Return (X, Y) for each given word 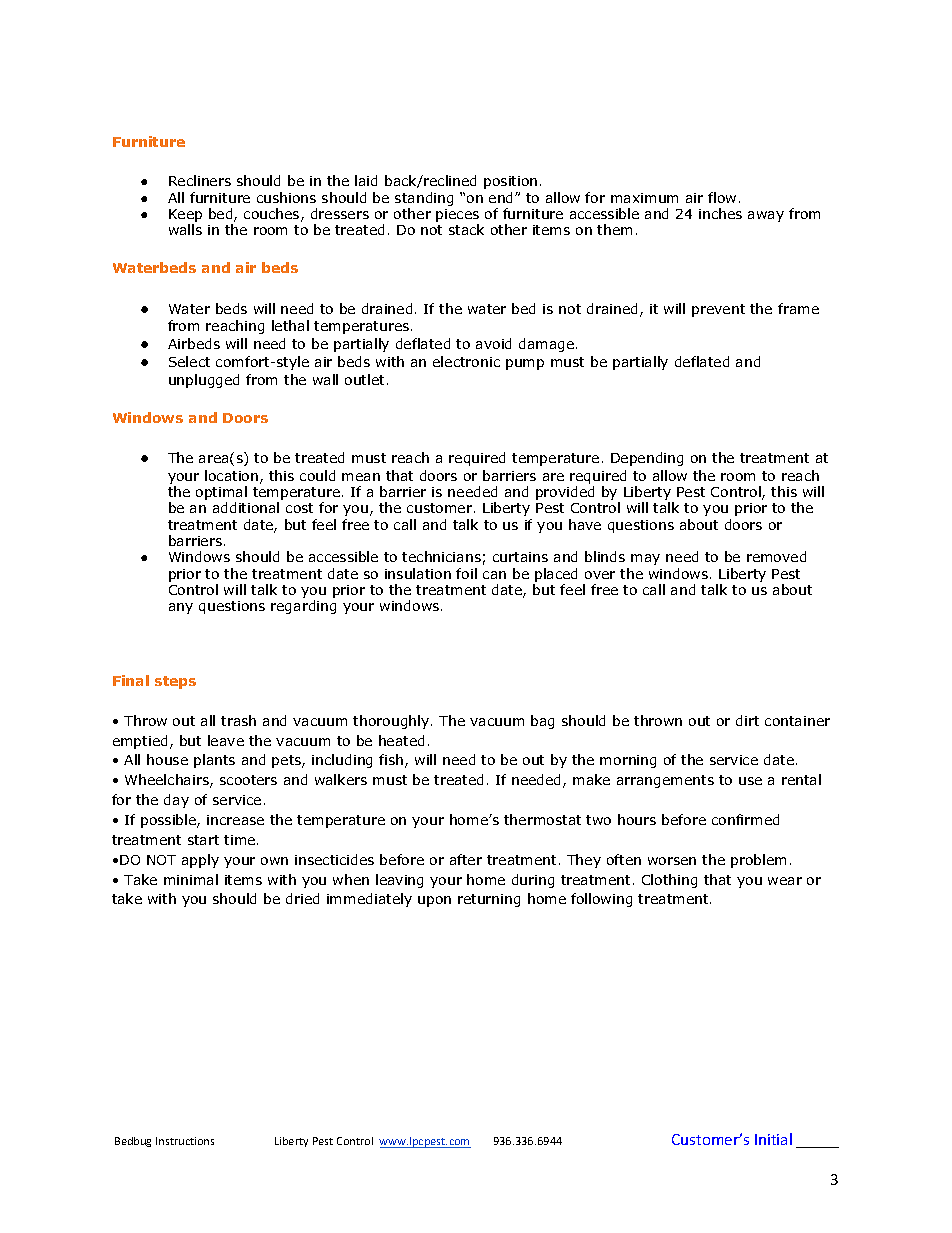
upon (434, 901)
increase (235, 820)
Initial (773, 1139)
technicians (441, 556)
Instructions (185, 1141)
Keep (185, 217)
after (466, 859)
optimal (221, 494)
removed (776, 556)
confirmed (745, 819)
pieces (457, 217)
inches (720, 213)
